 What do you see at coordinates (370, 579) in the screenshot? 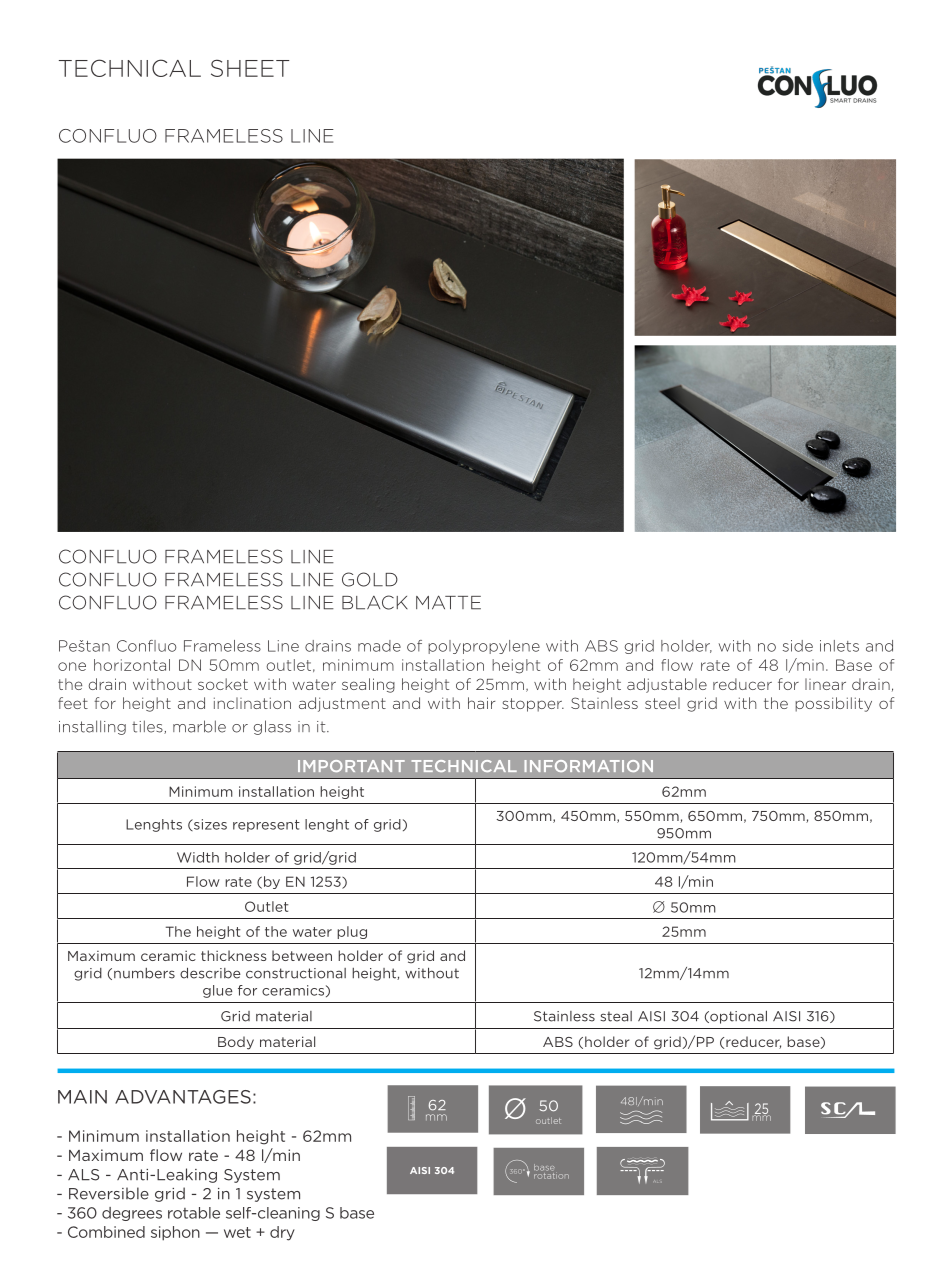
I see `GOLD` at bounding box center [370, 579].
